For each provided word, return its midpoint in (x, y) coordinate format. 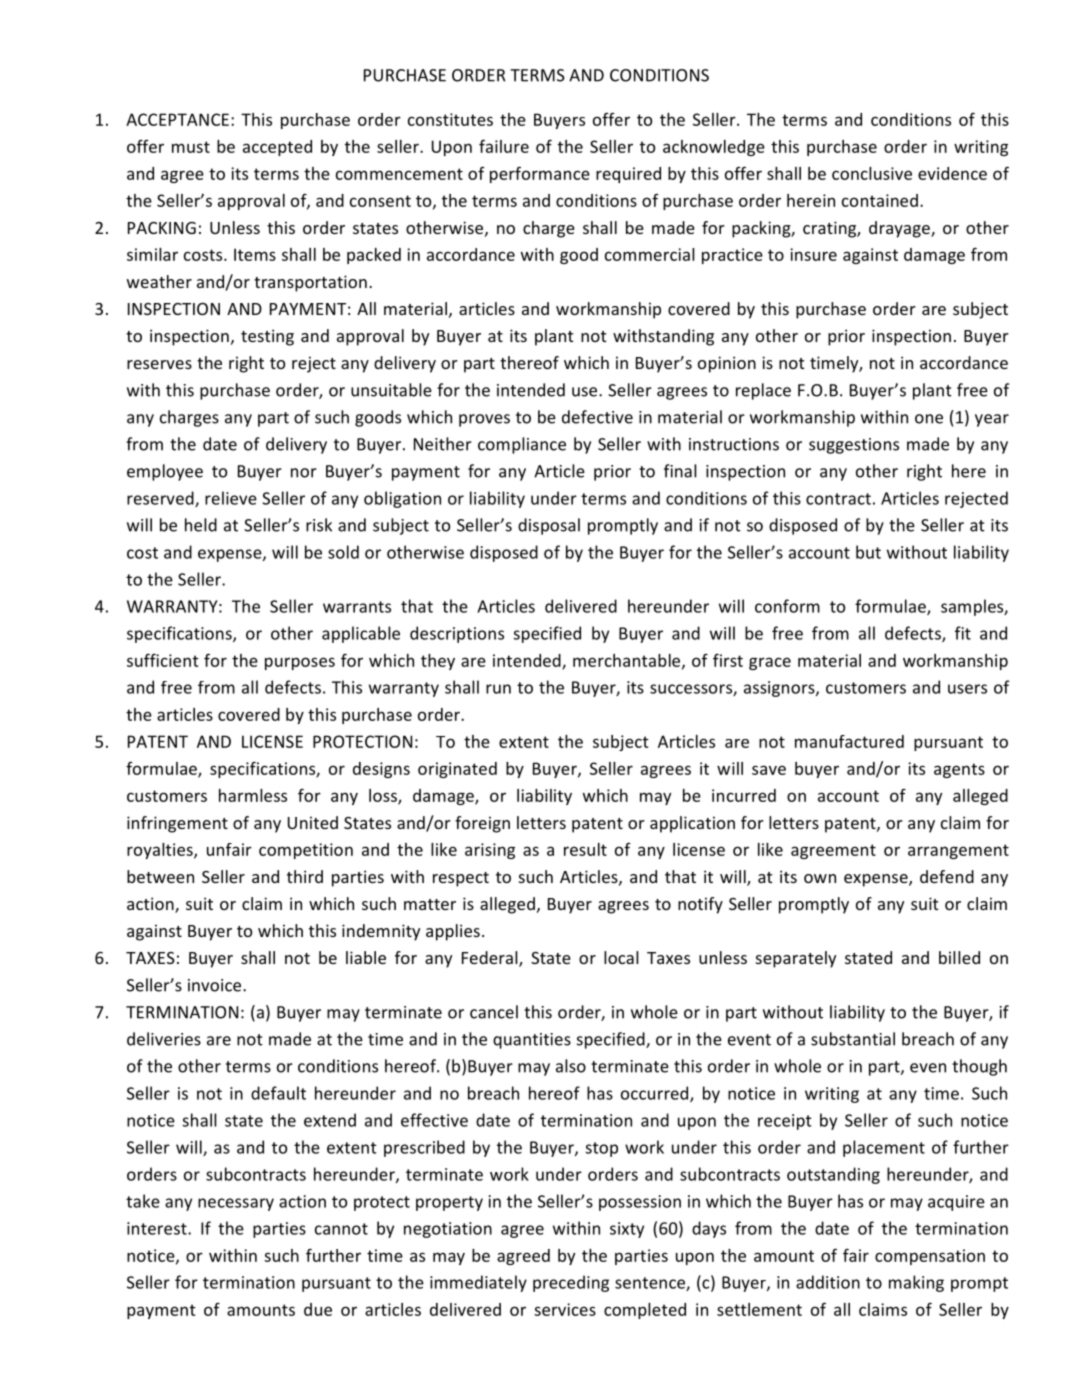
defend (947, 876)
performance (540, 174)
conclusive (872, 173)
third (305, 876)
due (318, 1309)
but (868, 552)
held (201, 525)
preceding (571, 1283)
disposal (549, 526)
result (585, 849)
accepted (277, 148)
